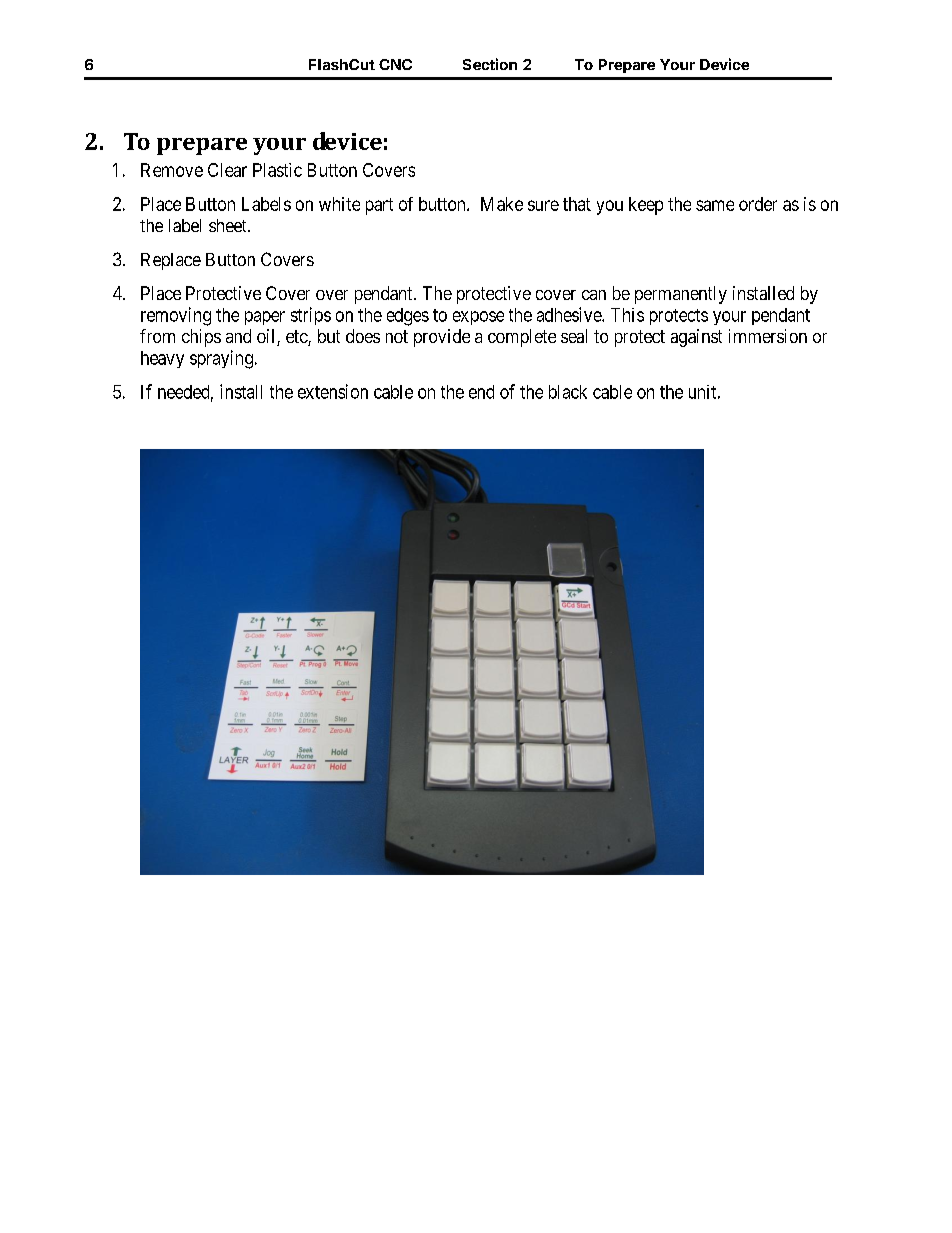 The image size is (952, 1233). Describe the element at coordinates (568, 392) in the screenshot. I see `black` at that location.
